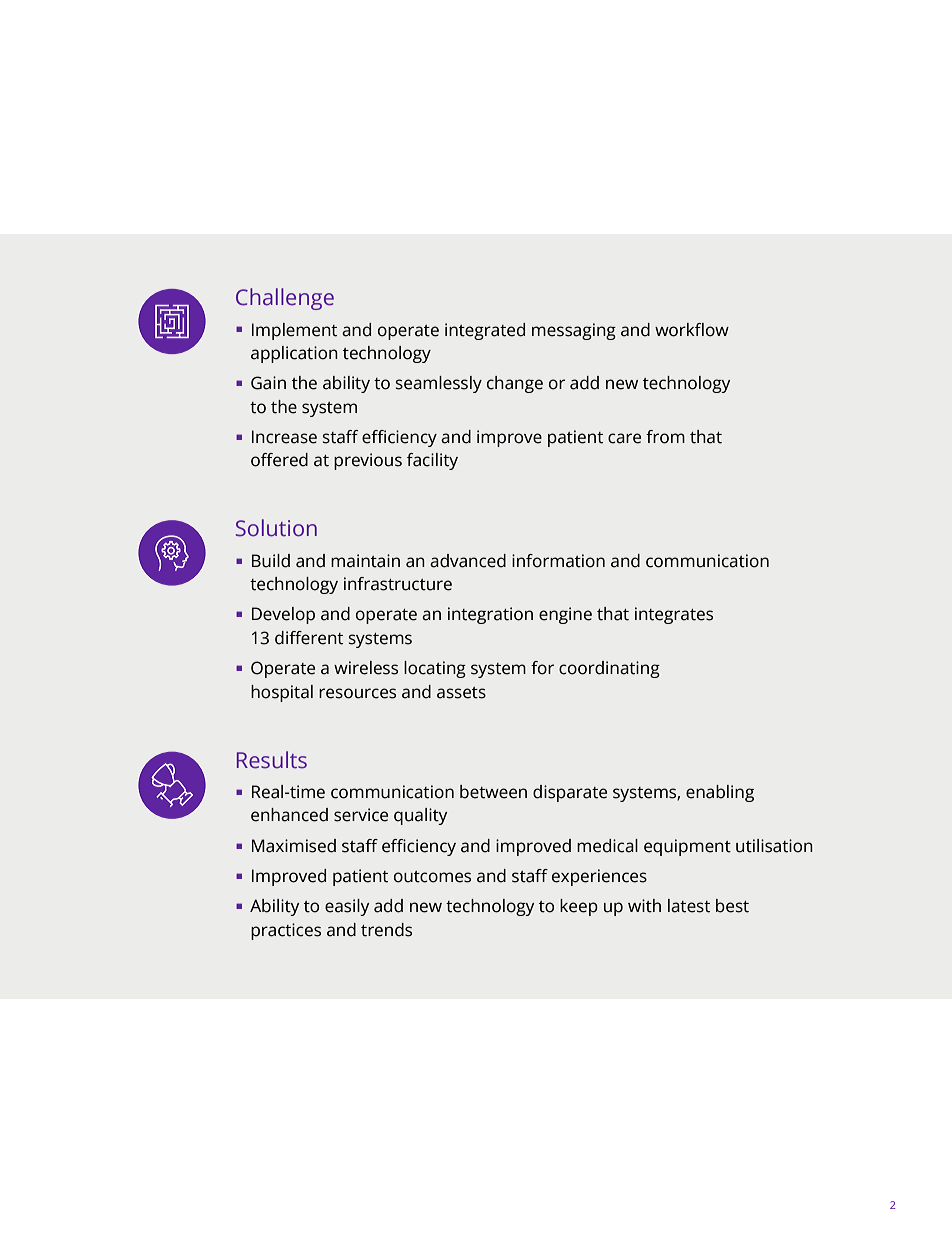 Image resolution: width=952 pixels, height=1233 pixels. Describe the element at coordinates (720, 793) in the screenshot. I see `enabling` at that location.
